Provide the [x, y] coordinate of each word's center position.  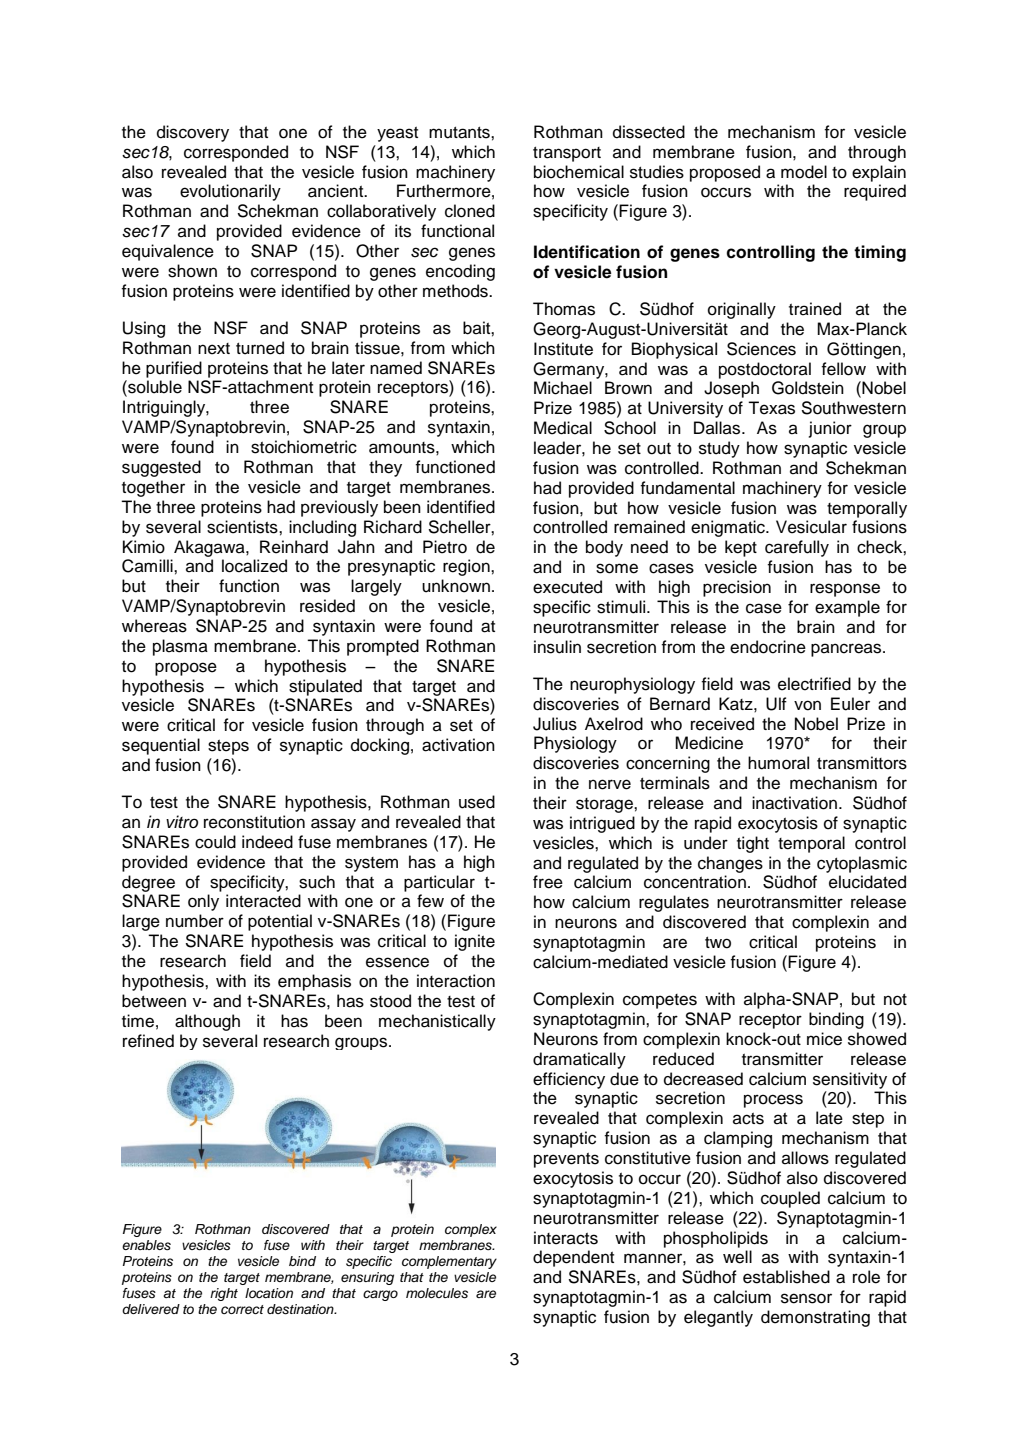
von [807, 705]
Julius [555, 724]
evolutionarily [230, 192]
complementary [449, 1262]
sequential [161, 746]
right [224, 1294]
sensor [806, 1298]
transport [567, 154]
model [804, 172]
